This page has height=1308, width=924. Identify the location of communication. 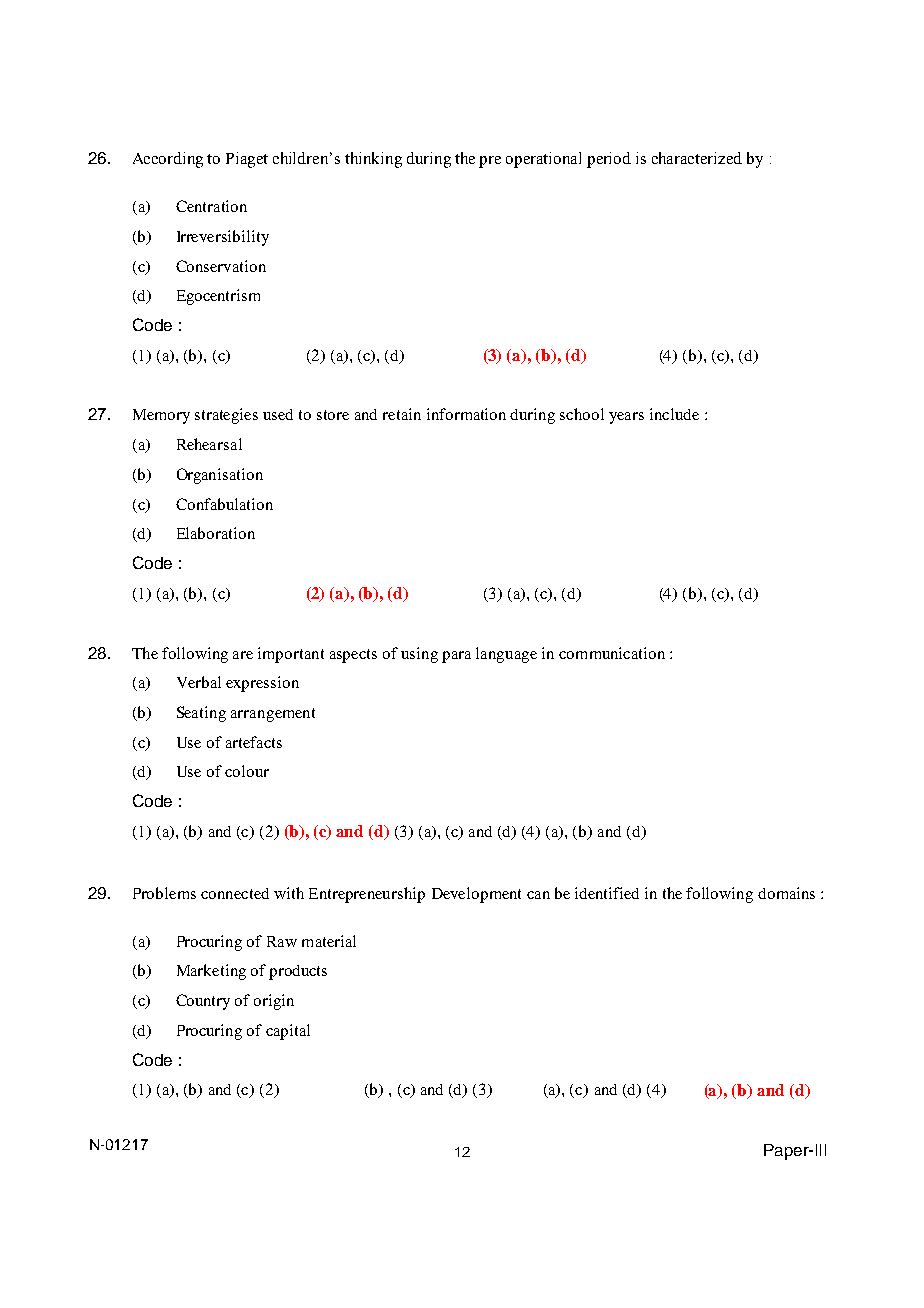
(612, 653).
